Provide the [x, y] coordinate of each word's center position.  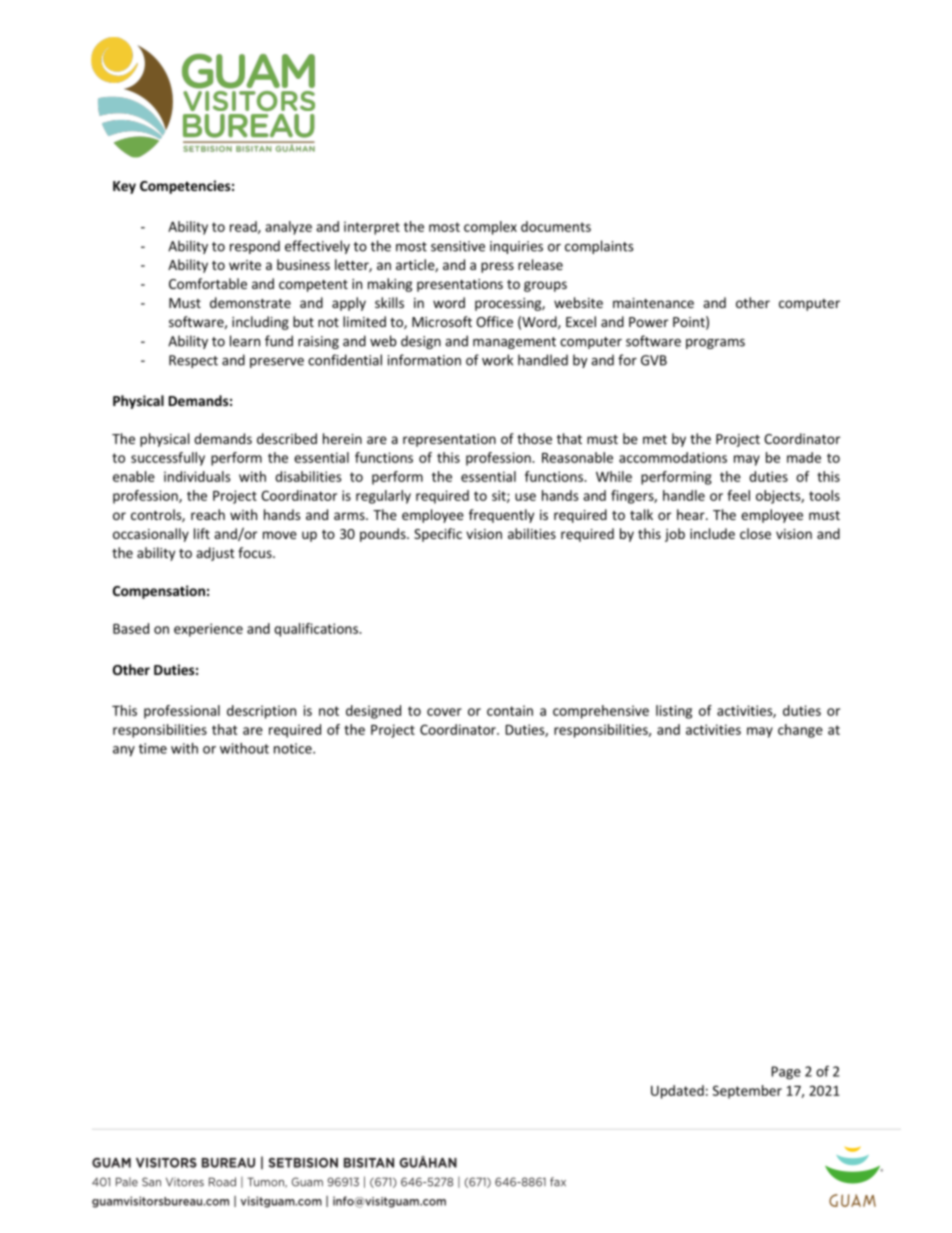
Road [222, 1182]
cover [444, 712]
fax [558, 1182]
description [261, 712]
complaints [599, 247]
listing [674, 712]
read [244, 227]
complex [490, 228]
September [747, 1092]
